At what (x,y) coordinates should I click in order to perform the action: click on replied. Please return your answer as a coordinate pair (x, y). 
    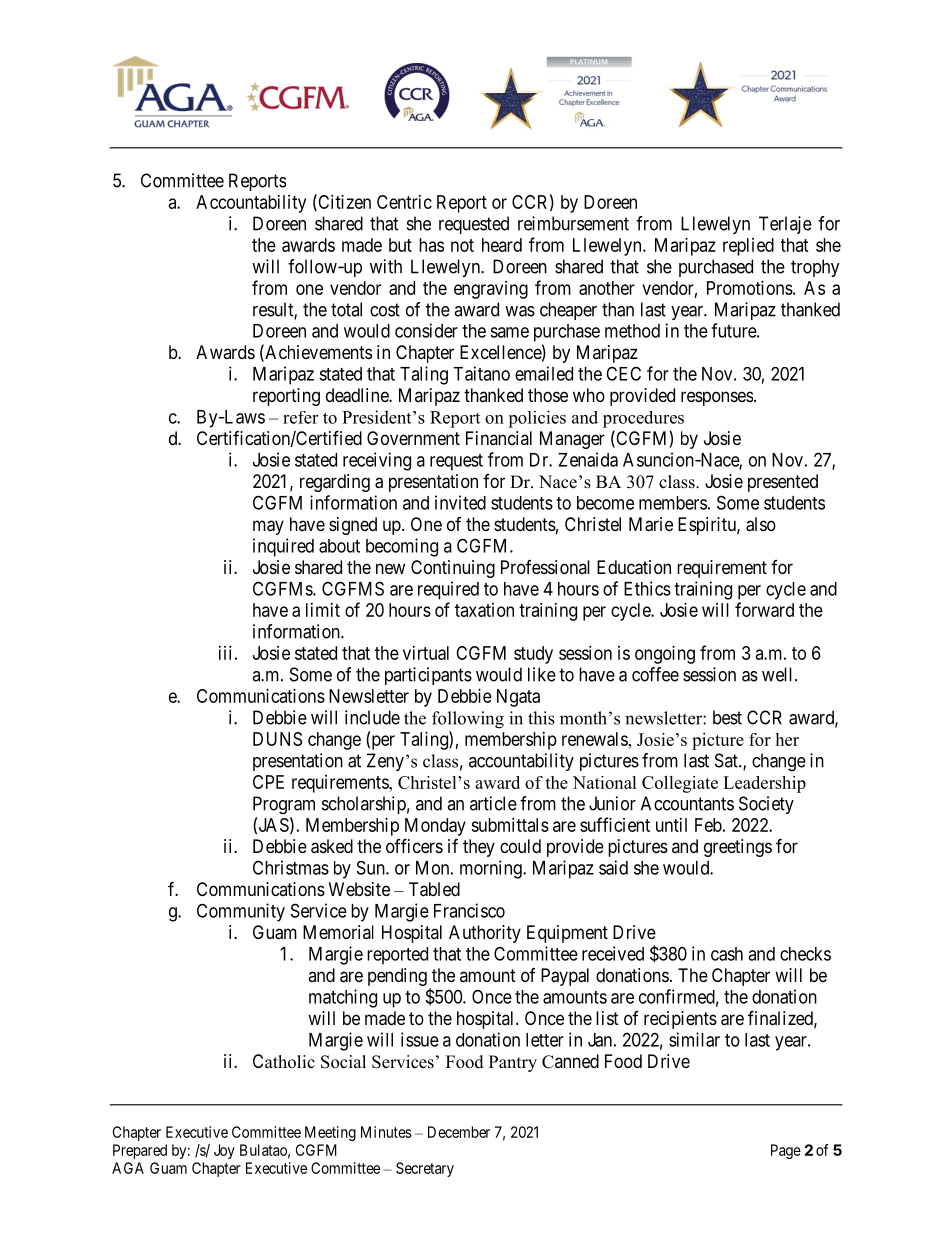
    Looking at the image, I should click on (748, 247).
